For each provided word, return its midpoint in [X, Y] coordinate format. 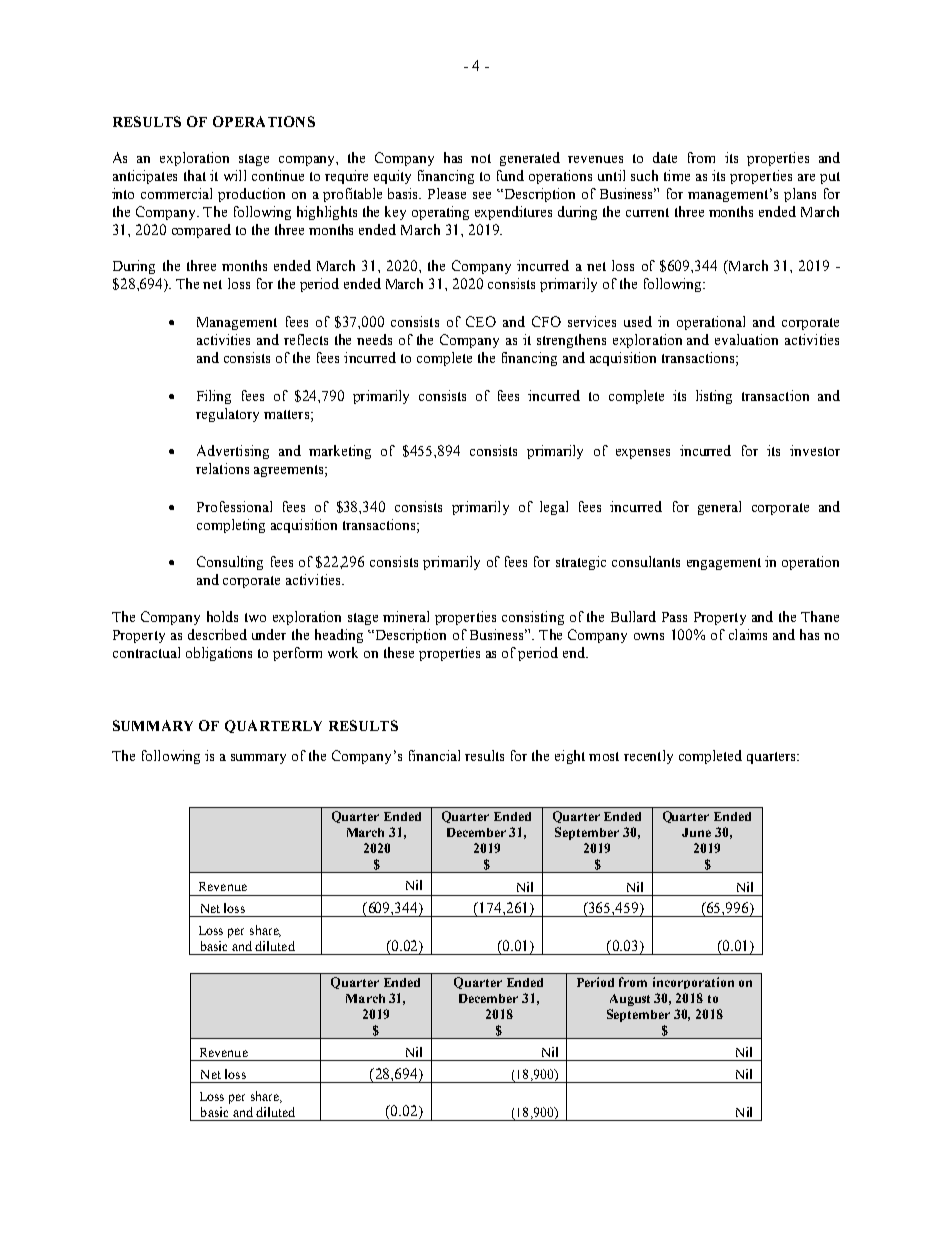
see [482, 195]
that [195, 175]
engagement [724, 564]
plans [800, 195]
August [630, 1000]
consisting [533, 618]
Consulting [230, 563]
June [696, 832]
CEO [481, 321]
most [604, 756]
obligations [219, 654]
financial [434, 755]
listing [714, 397]
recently [648, 757]
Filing [214, 397]
